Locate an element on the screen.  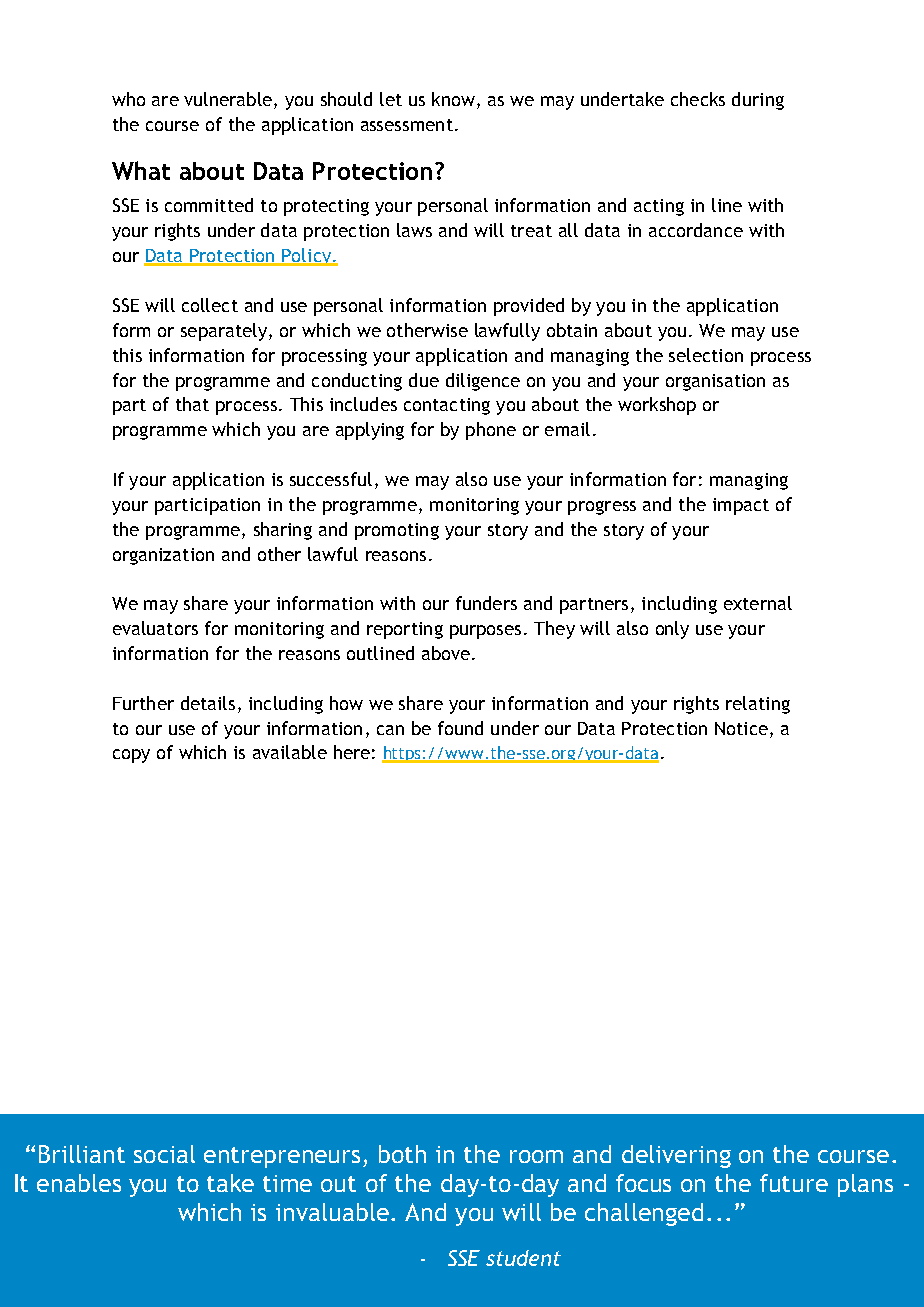
future is located at coordinates (794, 1183).
